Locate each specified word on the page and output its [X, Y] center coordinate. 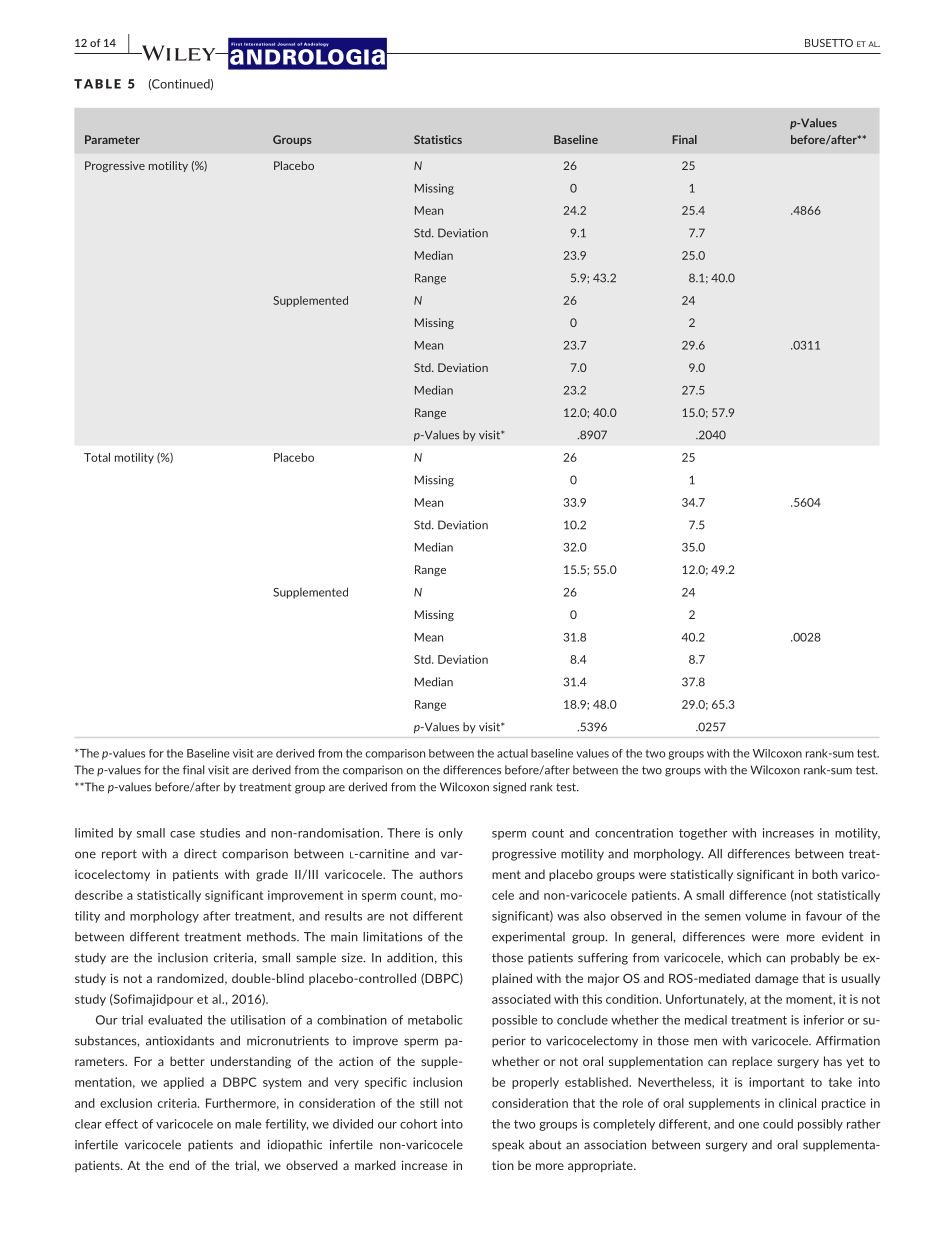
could [778, 1124]
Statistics [438, 139]
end [179, 1165]
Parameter [112, 139]
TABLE [97, 84]
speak [508, 1146]
